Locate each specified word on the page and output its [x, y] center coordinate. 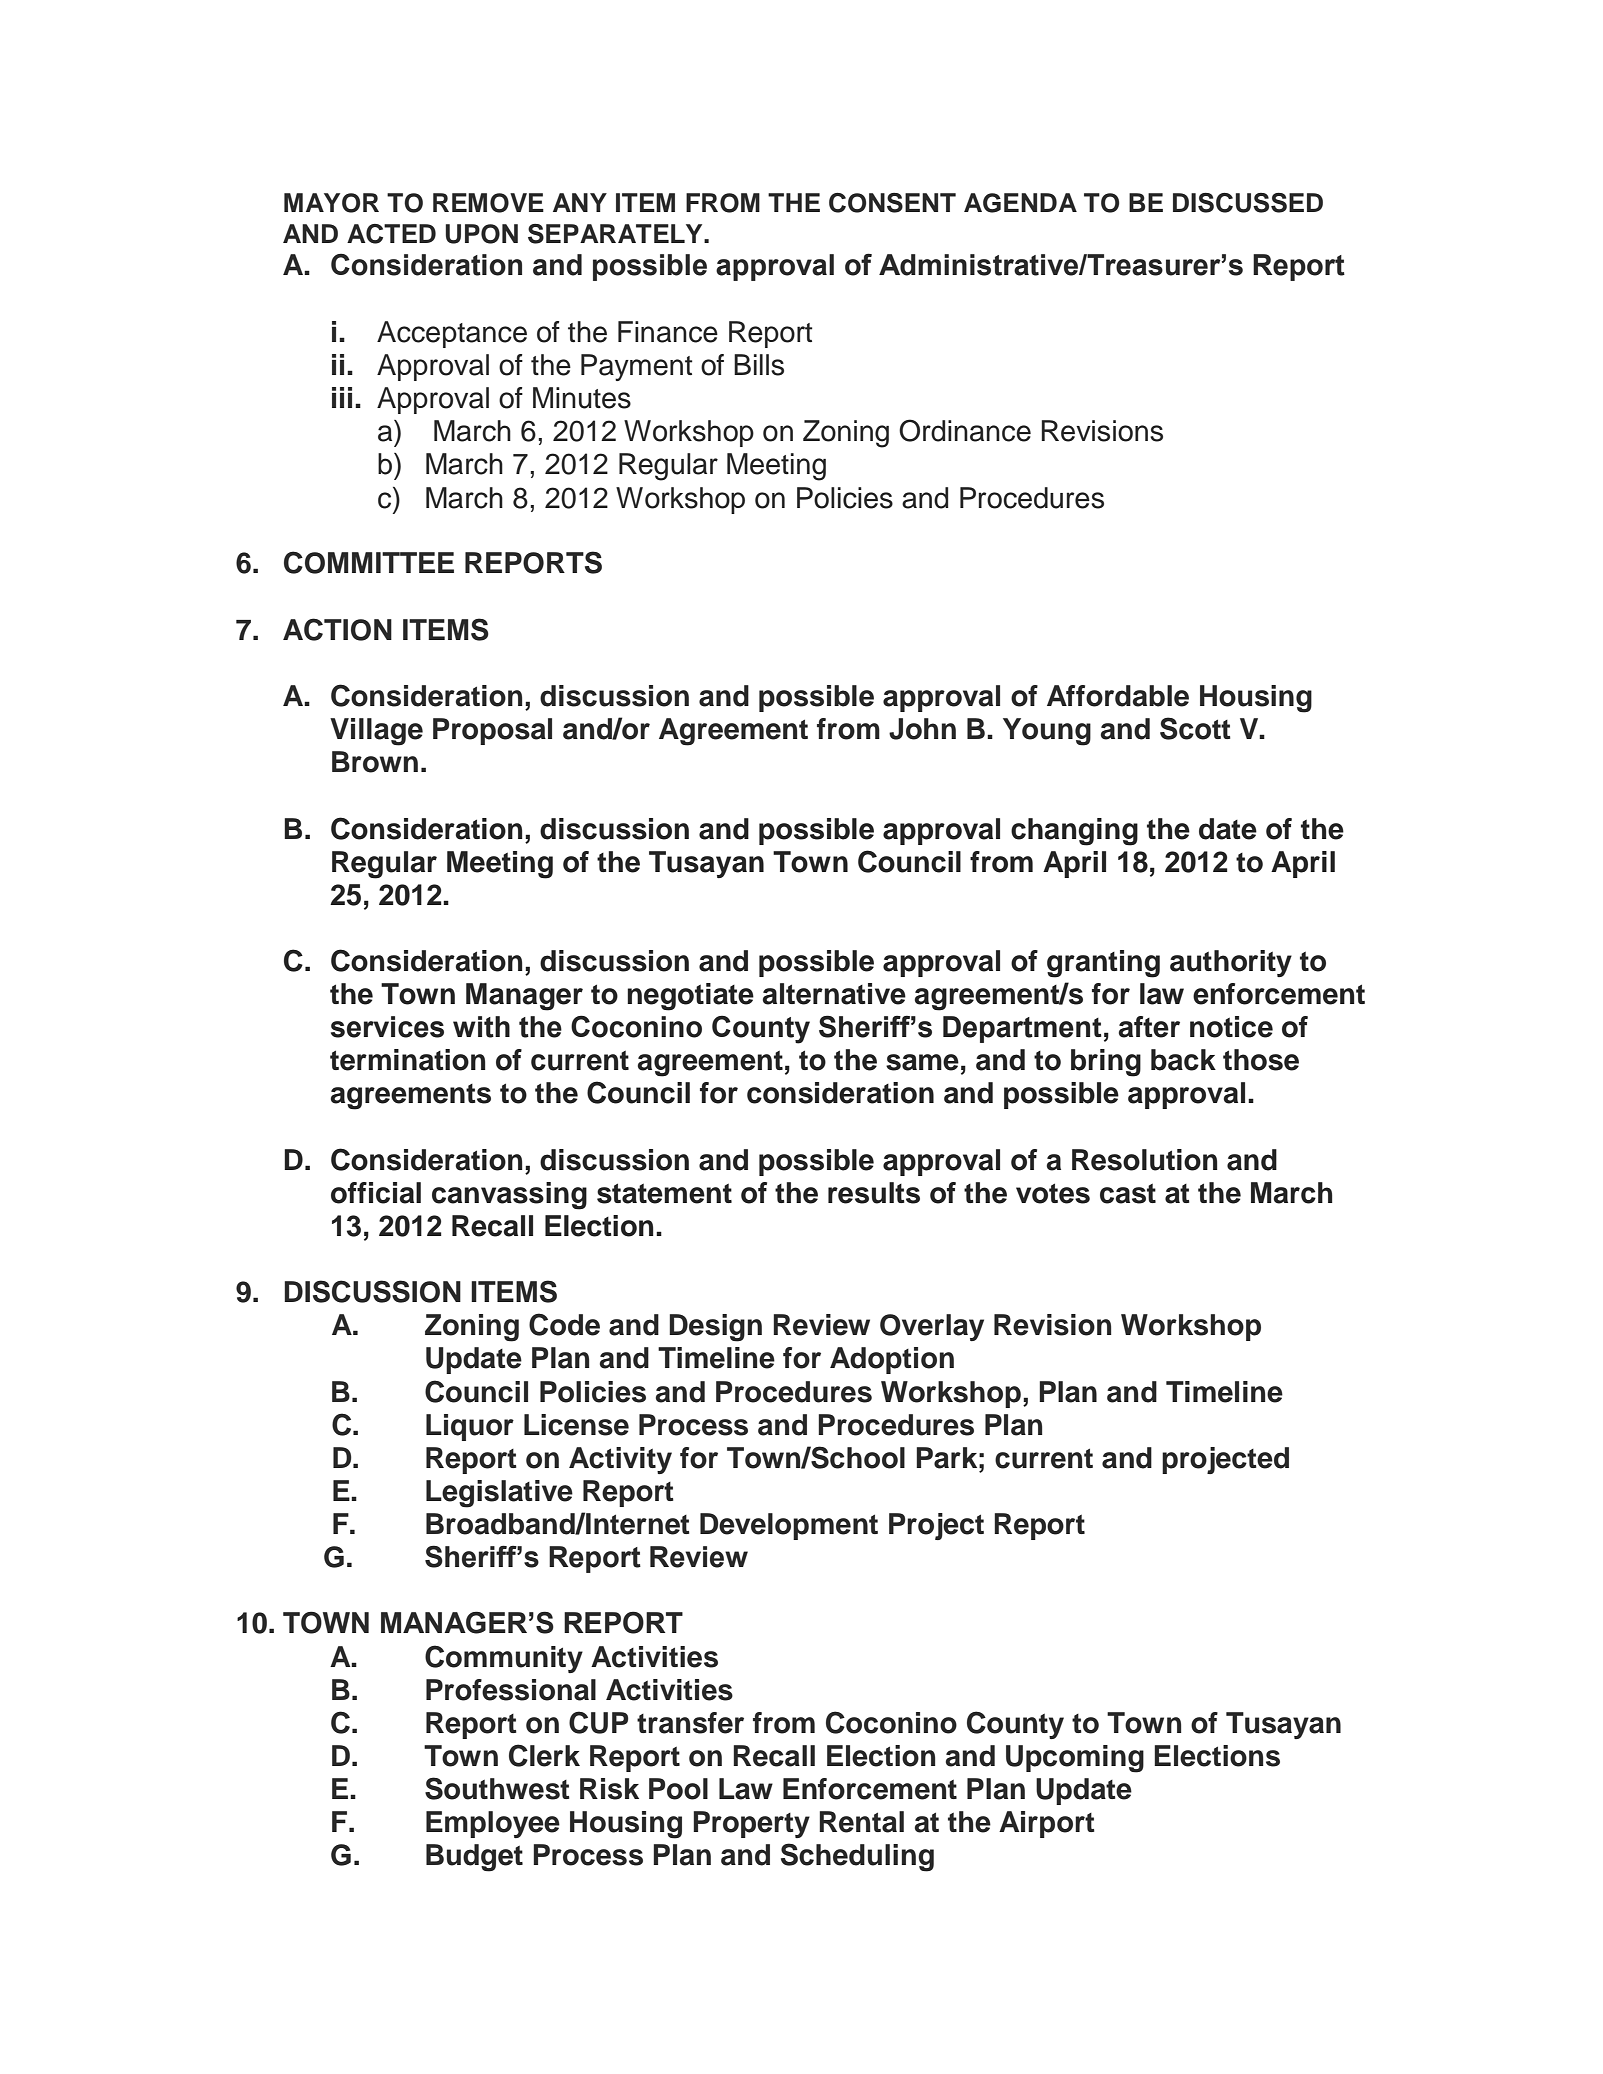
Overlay [932, 1327]
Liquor [470, 1427]
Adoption [892, 1360]
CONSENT [892, 203]
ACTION [337, 629]
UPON [481, 234]
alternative [834, 994]
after [1149, 1027]
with [481, 1027]
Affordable [1118, 696]
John [922, 729]
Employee [493, 1824]
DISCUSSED [1248, 203]
